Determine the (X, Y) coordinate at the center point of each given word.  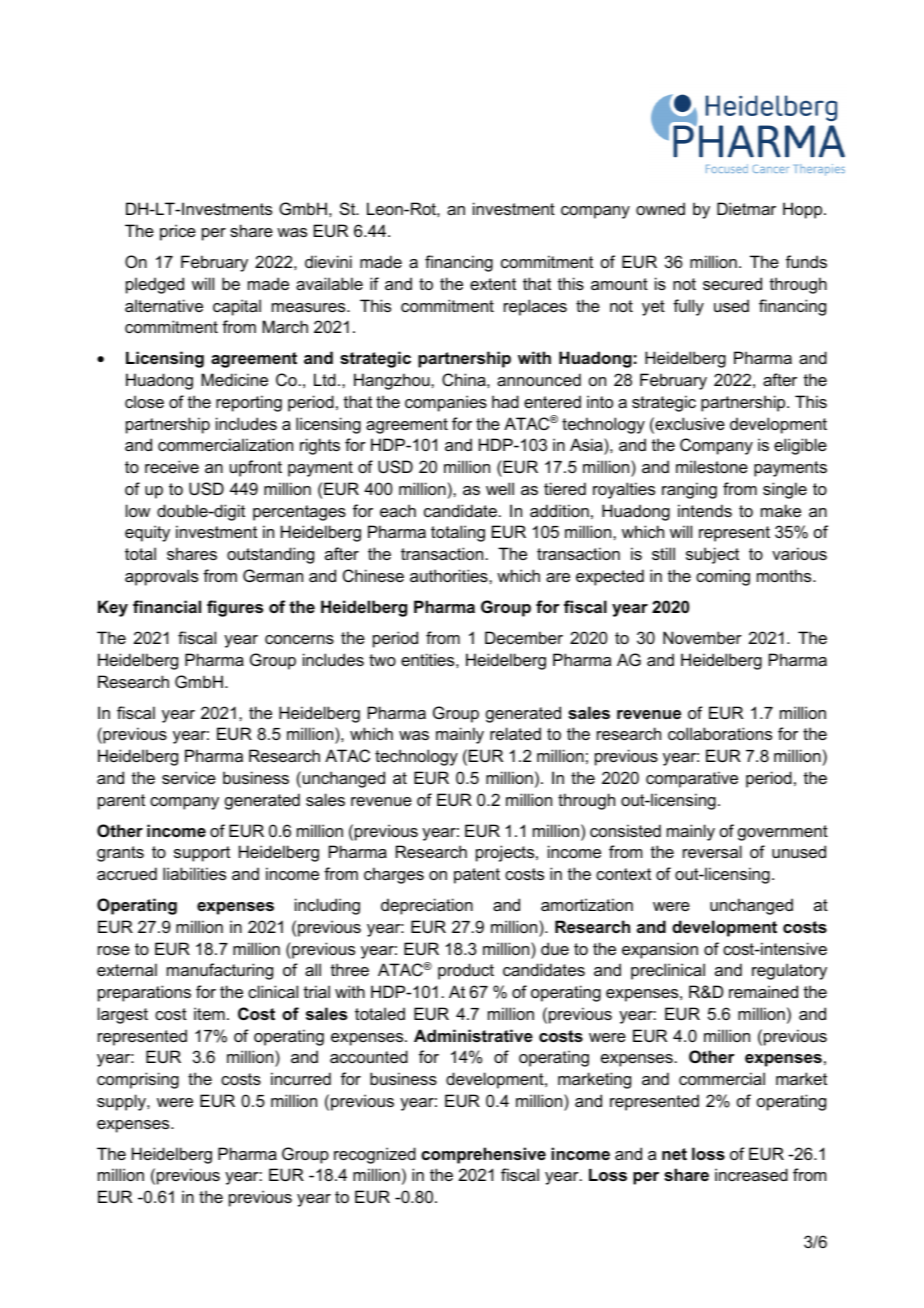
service (189, 777)
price (178, 232)
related (515, 733)
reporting (249, 403)
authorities (450, 575)
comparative (692, 779)
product (466, 971)
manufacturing (220, 971)
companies (446, 403)
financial (167, 606)
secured (732, 283)
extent (493, 284)
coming (723, 577)
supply (122, 1102)
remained (763, 991)
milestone (712, 466)
